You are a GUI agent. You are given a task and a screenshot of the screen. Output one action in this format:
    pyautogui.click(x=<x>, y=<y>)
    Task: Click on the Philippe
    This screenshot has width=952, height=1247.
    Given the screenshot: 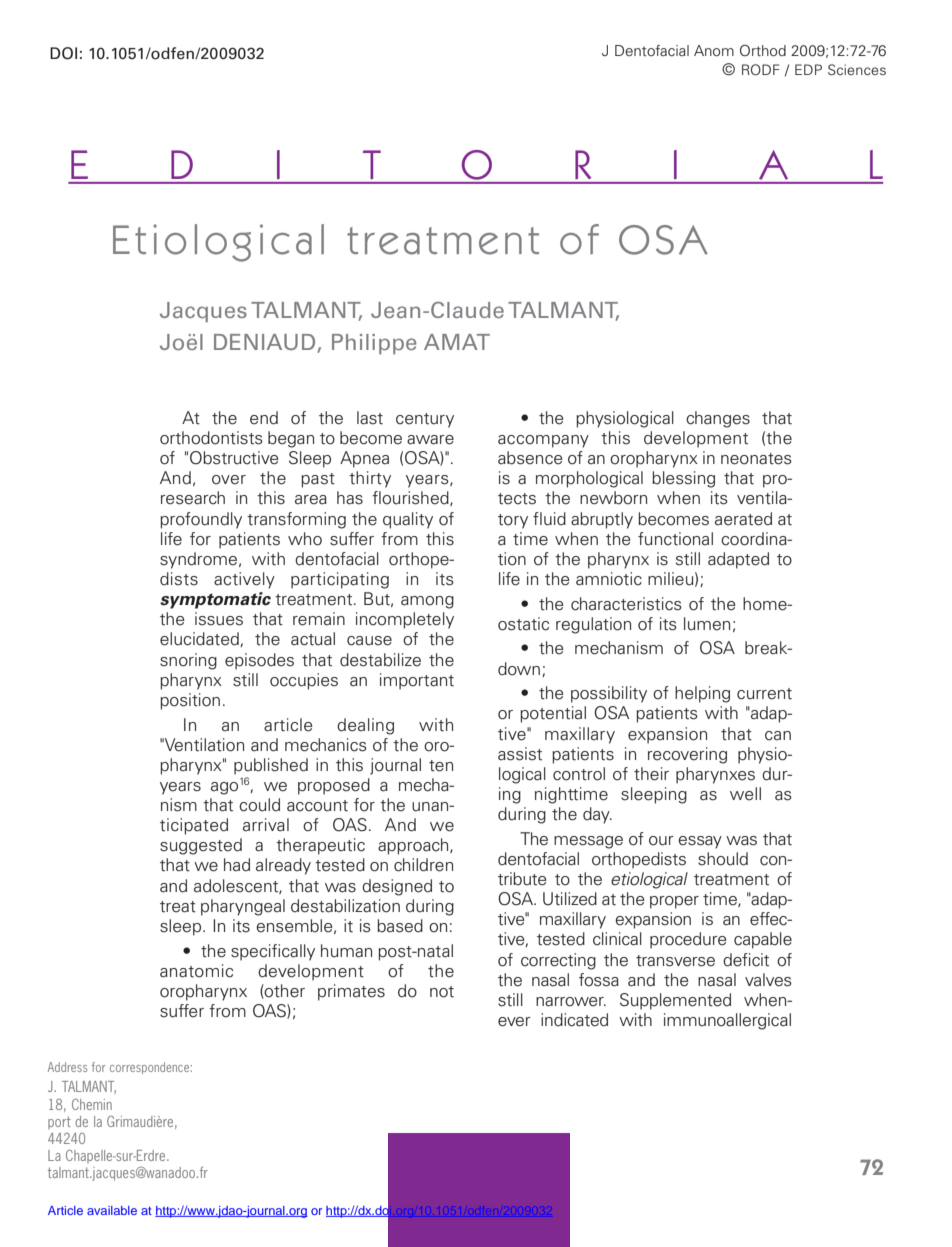 What is the action you would take?
    pyautogui.click(x=374, y=344)
